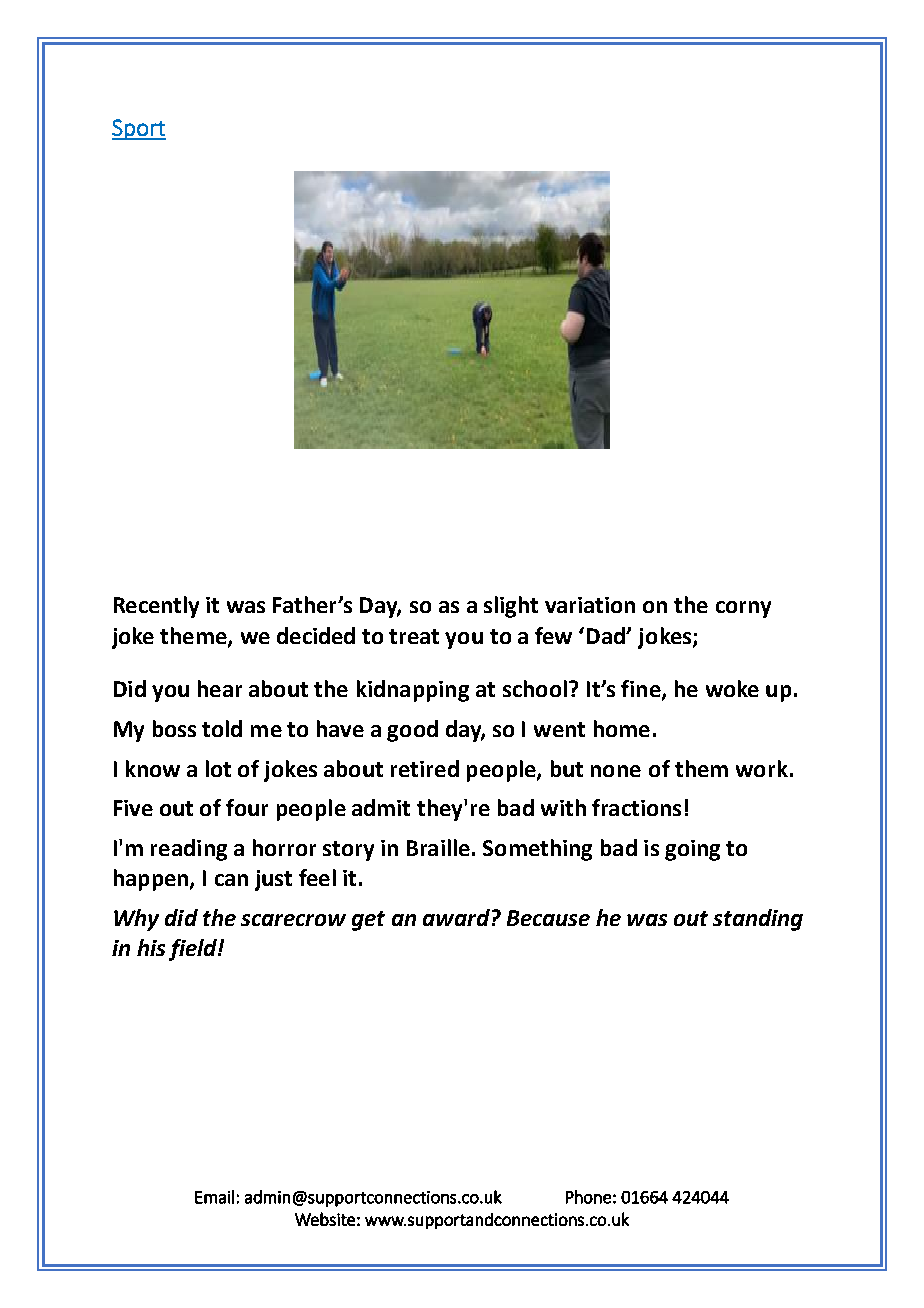 The height and width of the screenshot is (1308, 924). Describe the element at coordinates (414, 636) in the screenshot. I see `treat` at that location.
